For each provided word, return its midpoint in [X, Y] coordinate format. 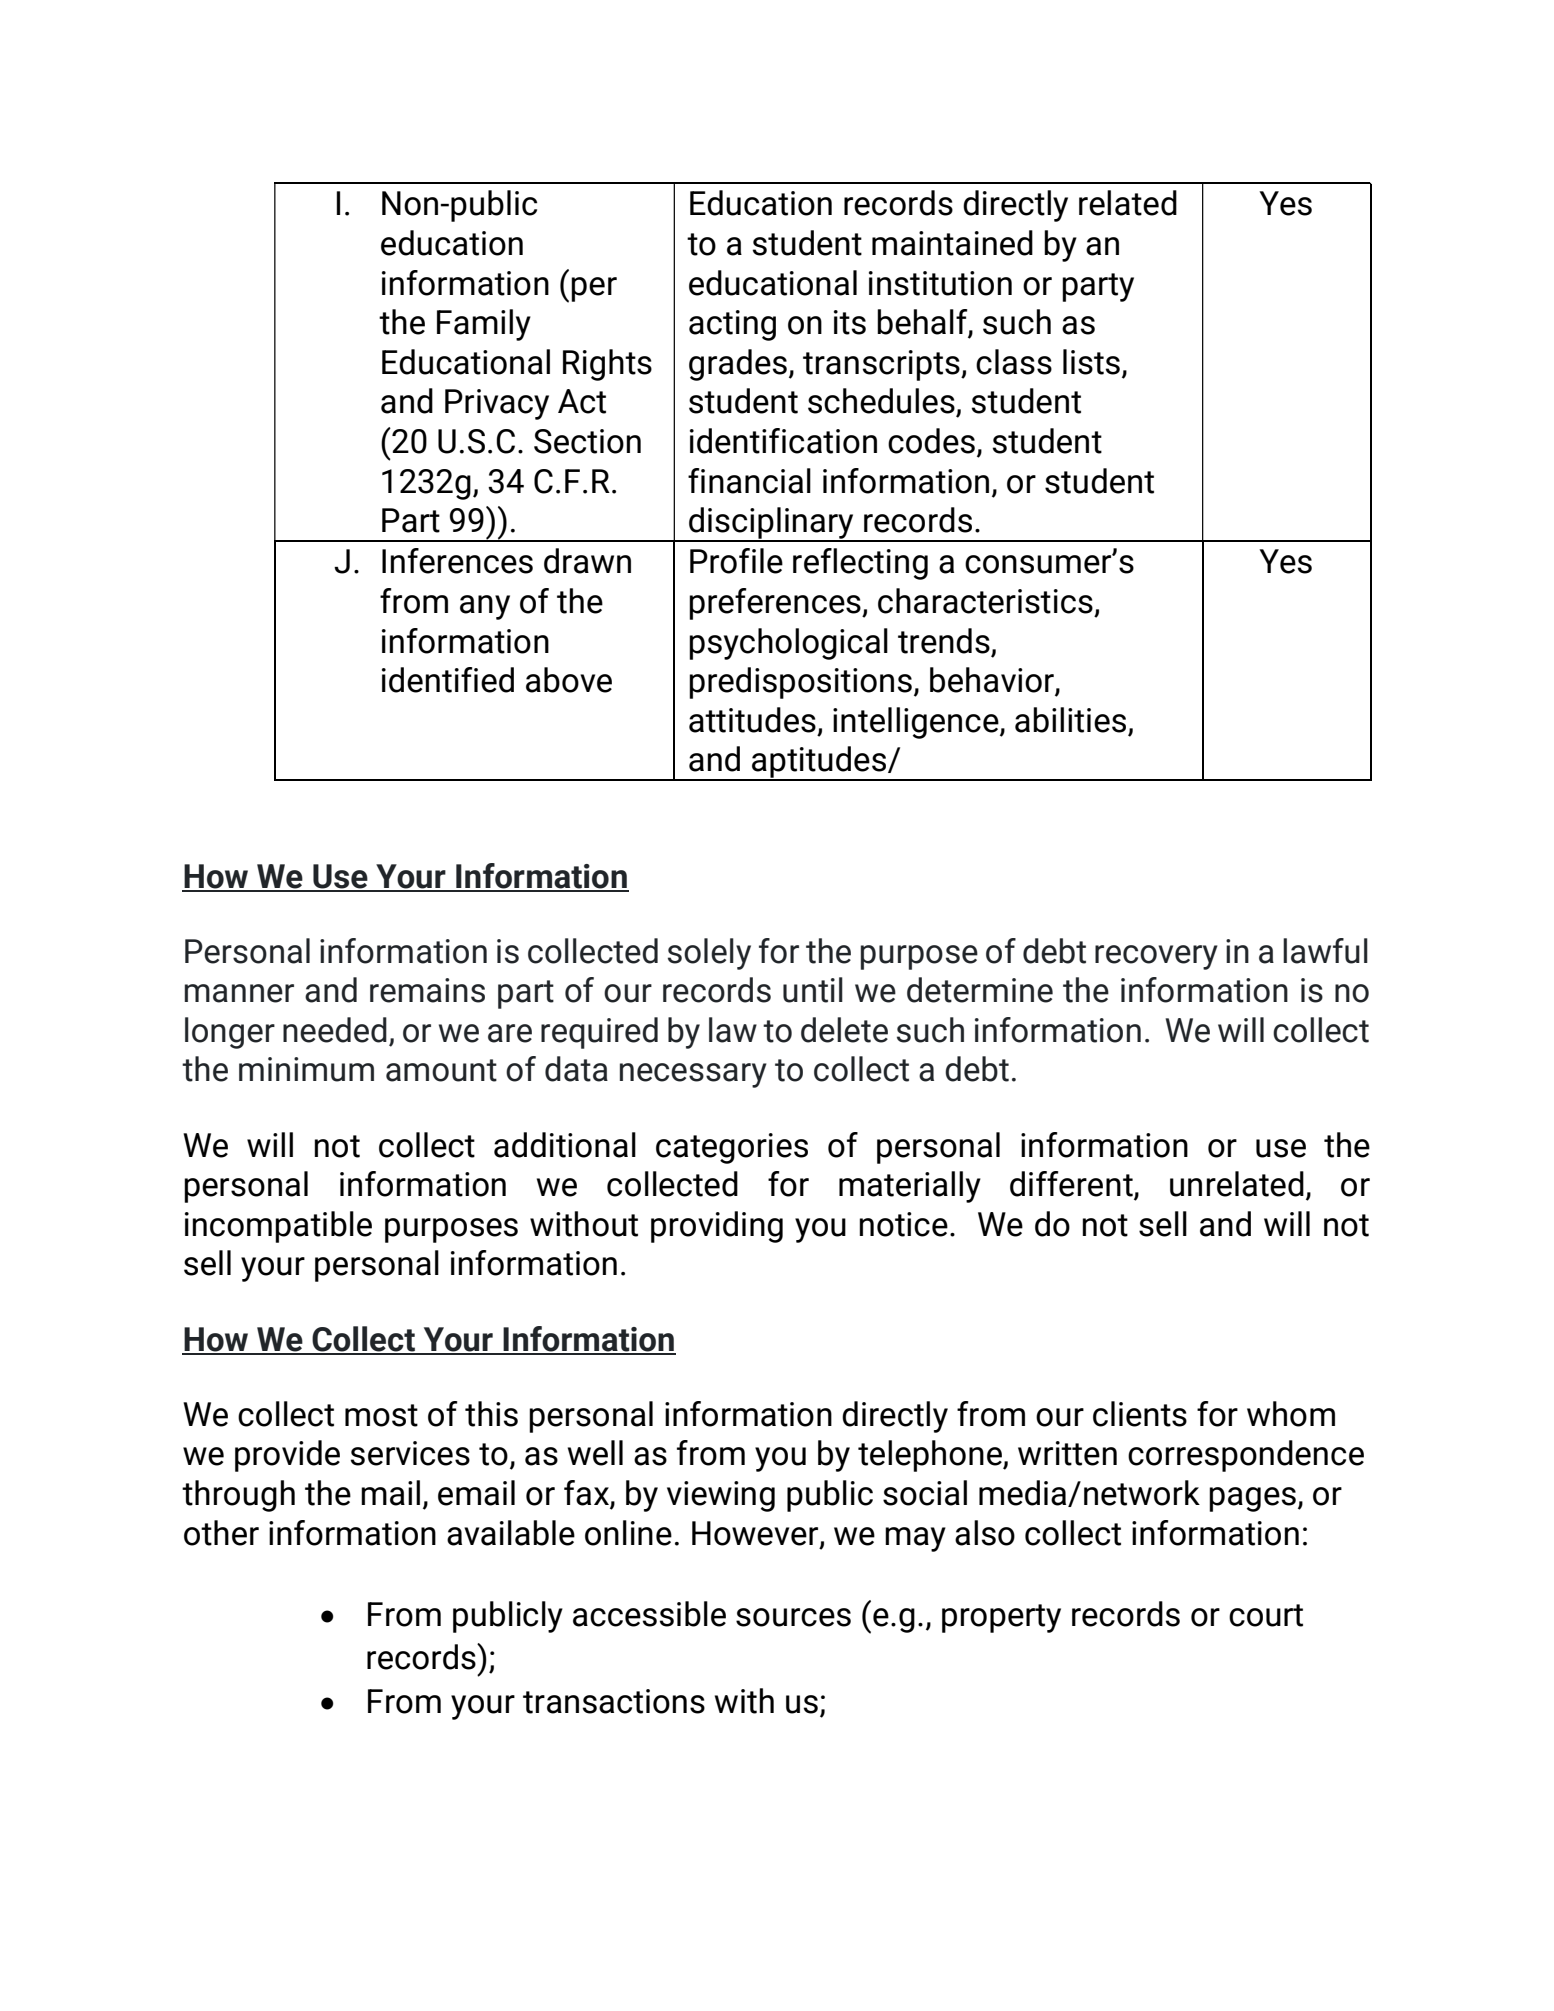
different [1072, 1185]
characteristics [985, 601]
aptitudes [819, 763]
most [381, 1415]
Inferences [457, 561]
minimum [306, 1069]
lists [1091, 362]
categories [732, 1148]
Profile [736, 561]
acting [732, 325]
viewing [721, 1496]
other [221, 1533]
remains [427, 990]
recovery [1156, 957]
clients [1140, 1414]
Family [484, 325]
